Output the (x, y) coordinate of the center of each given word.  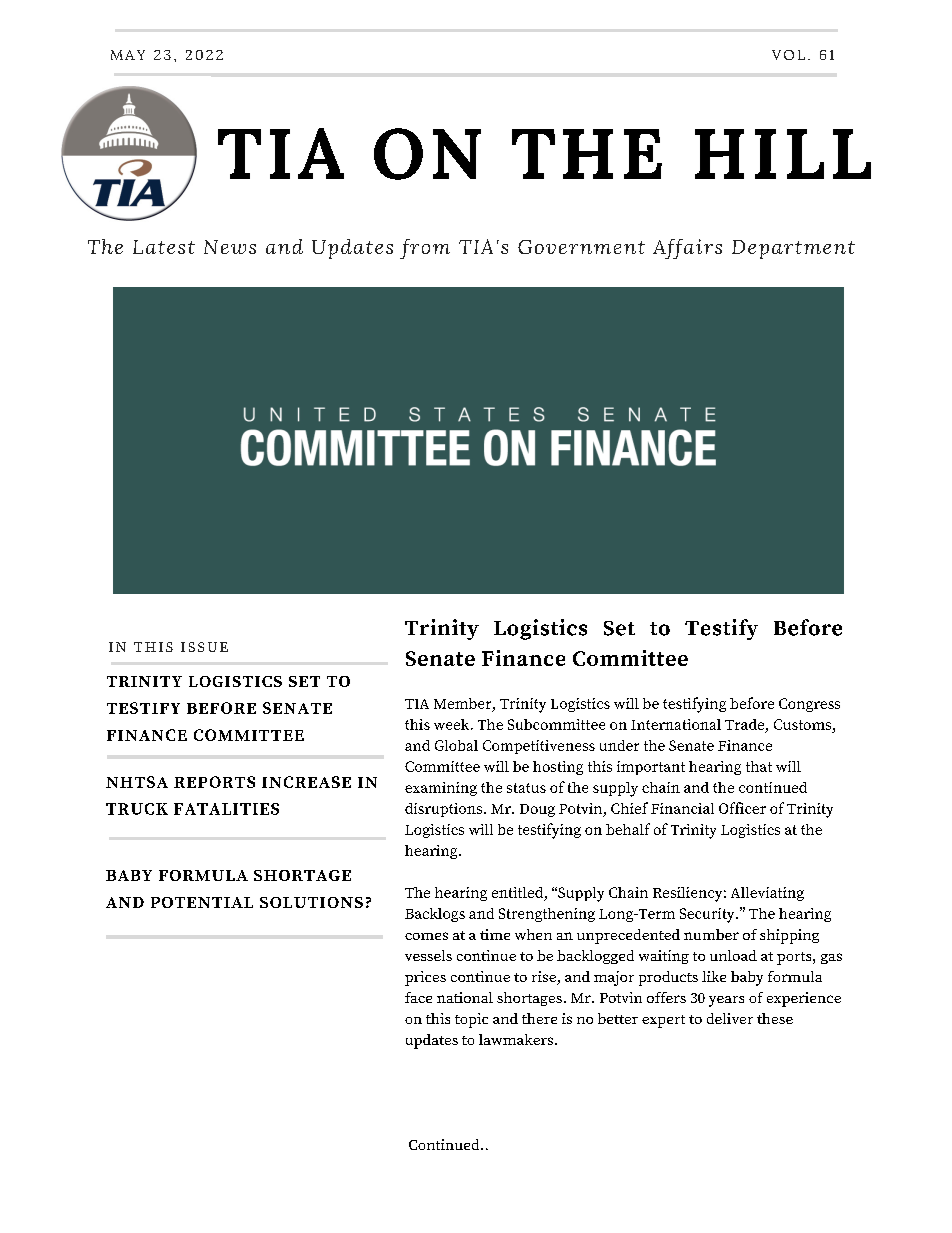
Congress (809, 705)
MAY (128, 55)
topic (471, 1020)
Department (793, 249)
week (453, 724)
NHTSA (137, 782)
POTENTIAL (202, 902)
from (425, 249)
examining (441, 789)
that (759, 766)
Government (581, 247)
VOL (788, 55)
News (230, 247)
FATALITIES (226, 809)
